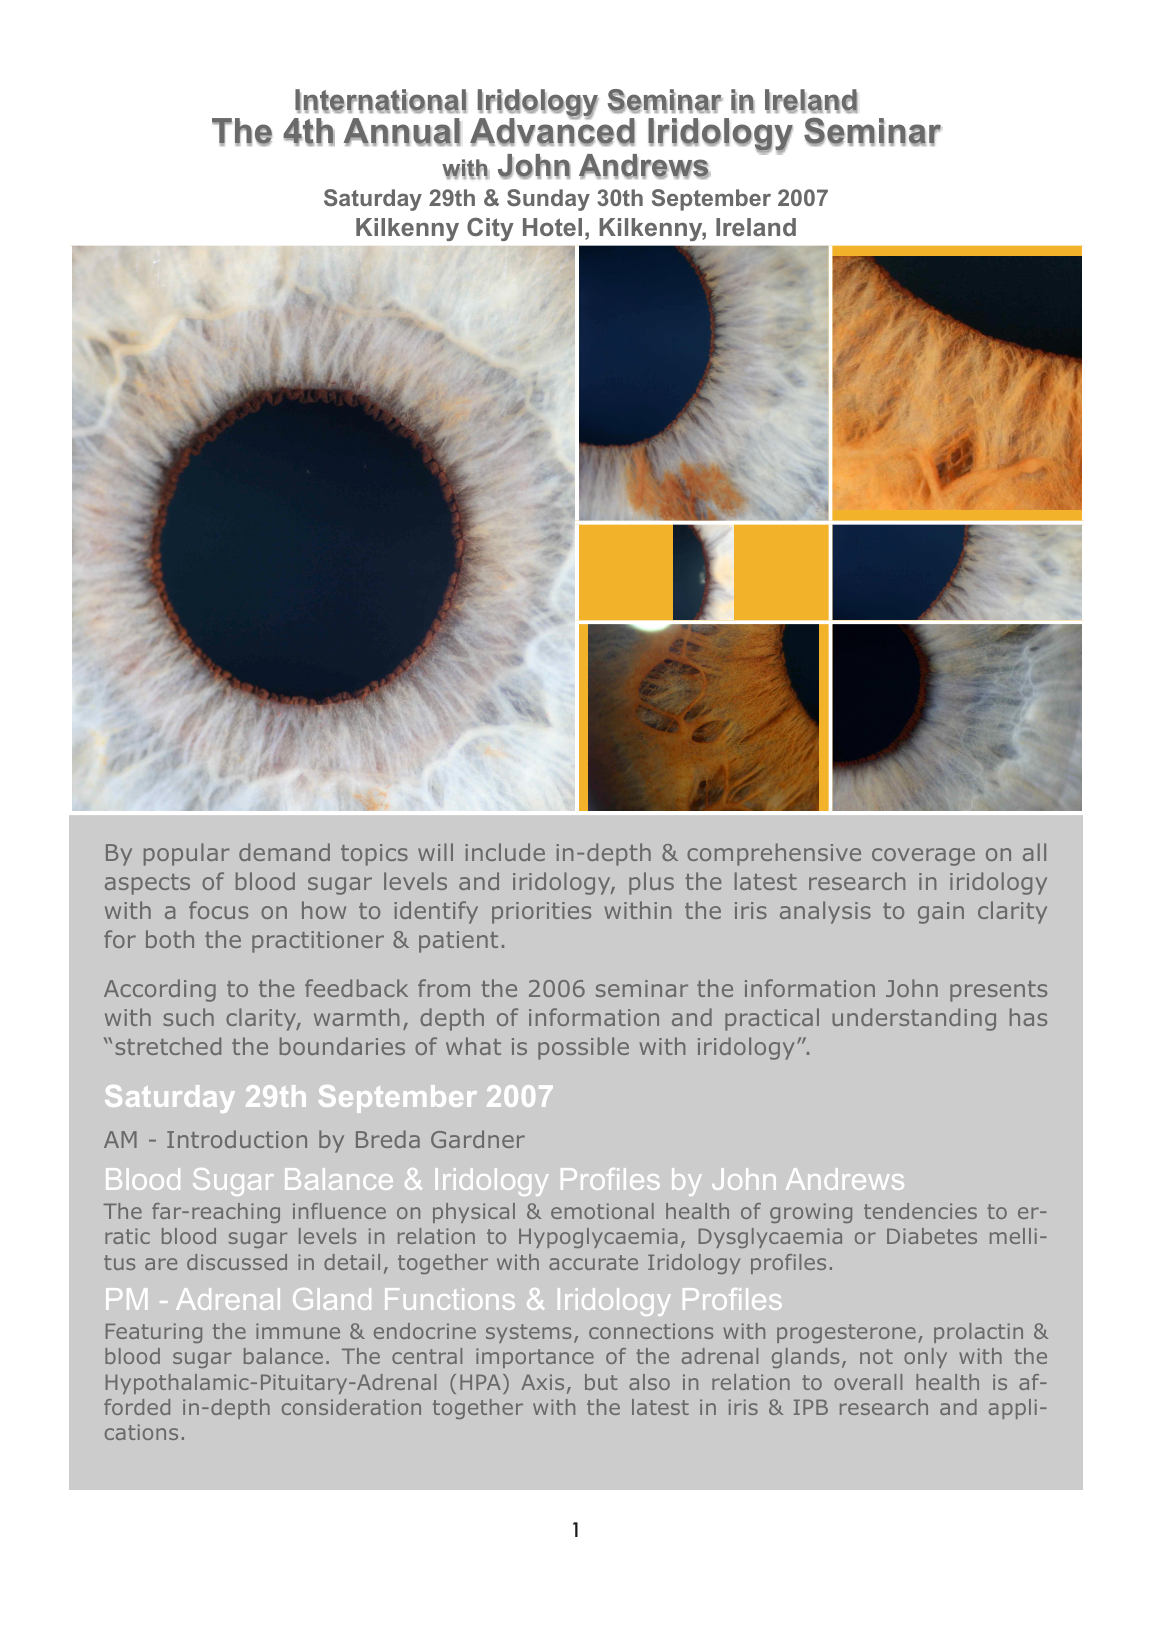 This screenshot has height=1630, width=1152. What do you see at coordinates (402, 132) in the screenshot?
I see `Annual` at bounding box center [402, 132].
